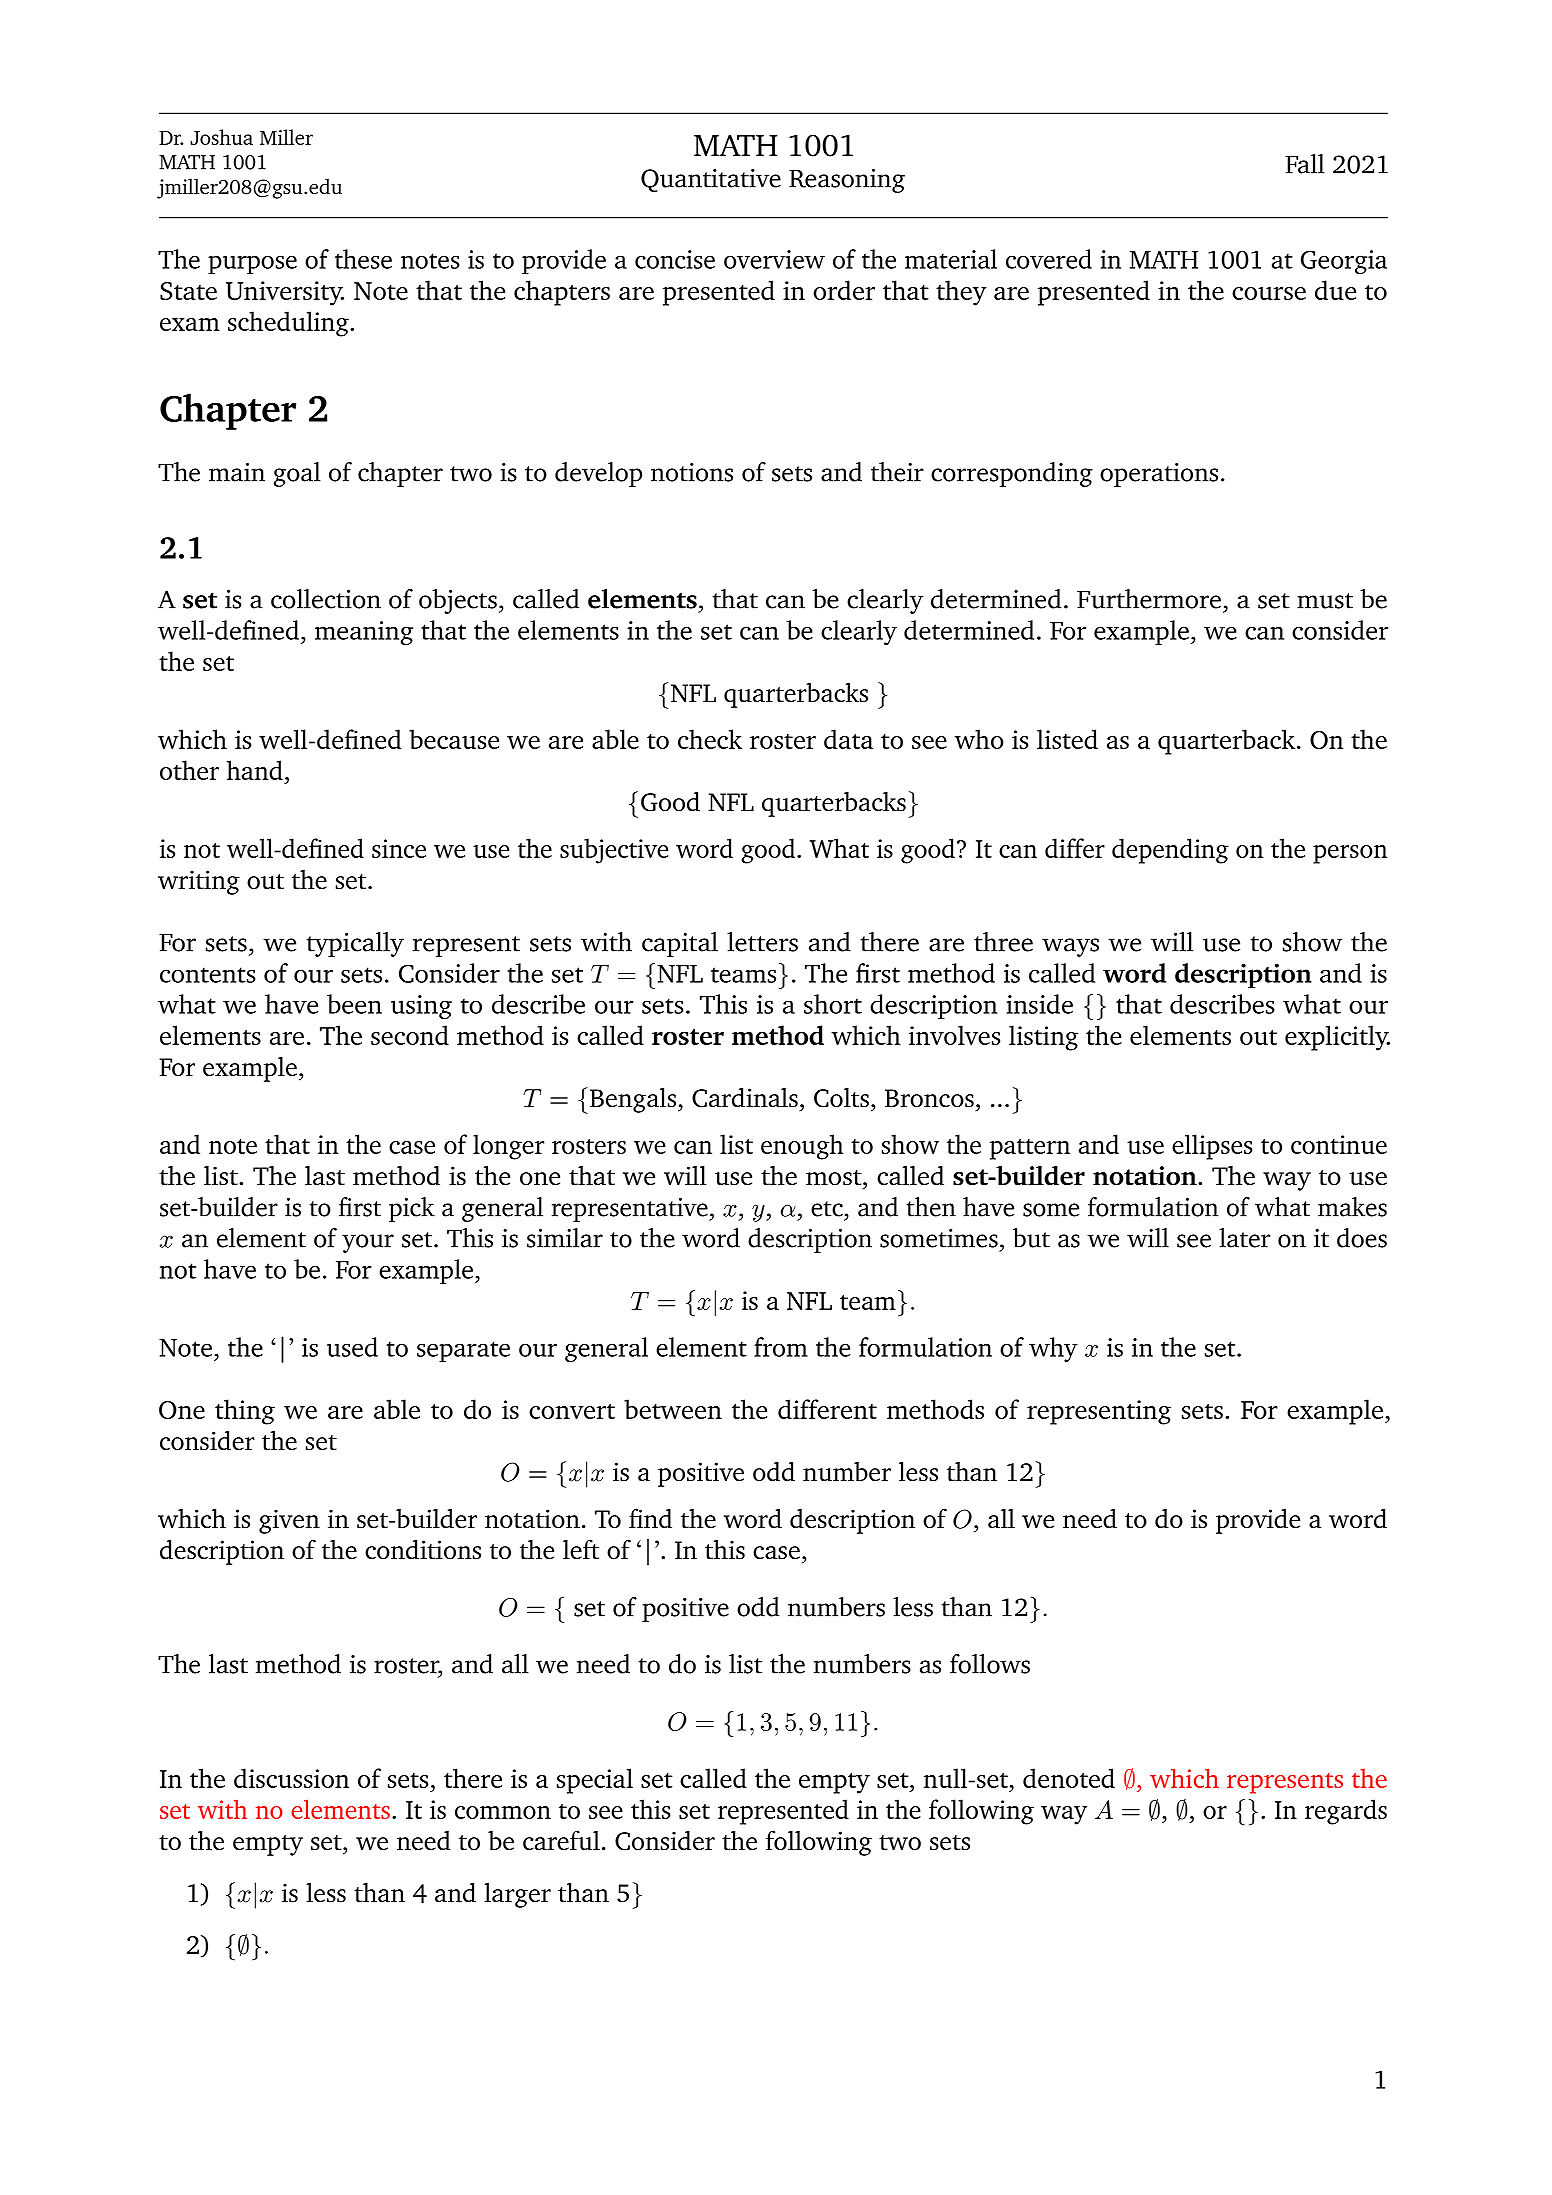  Describe the element at coordinates (1053, 1349) in the image. I see `why` at that location.
